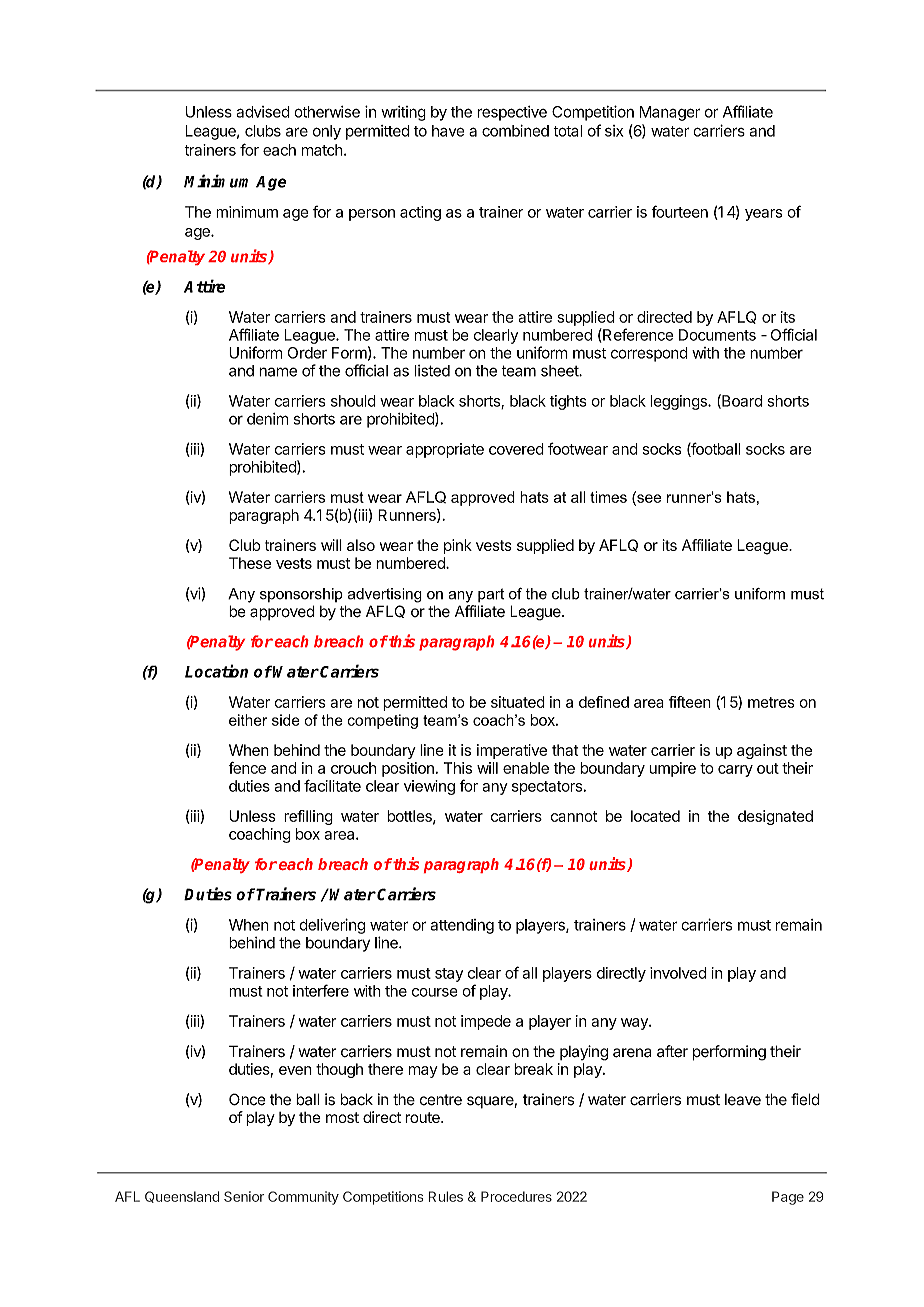 The image size is (924, 1307). What do you see at coordinates (244, 1196) in the screenshot?
I see `Senior` at bounding box center [244, 1196].
